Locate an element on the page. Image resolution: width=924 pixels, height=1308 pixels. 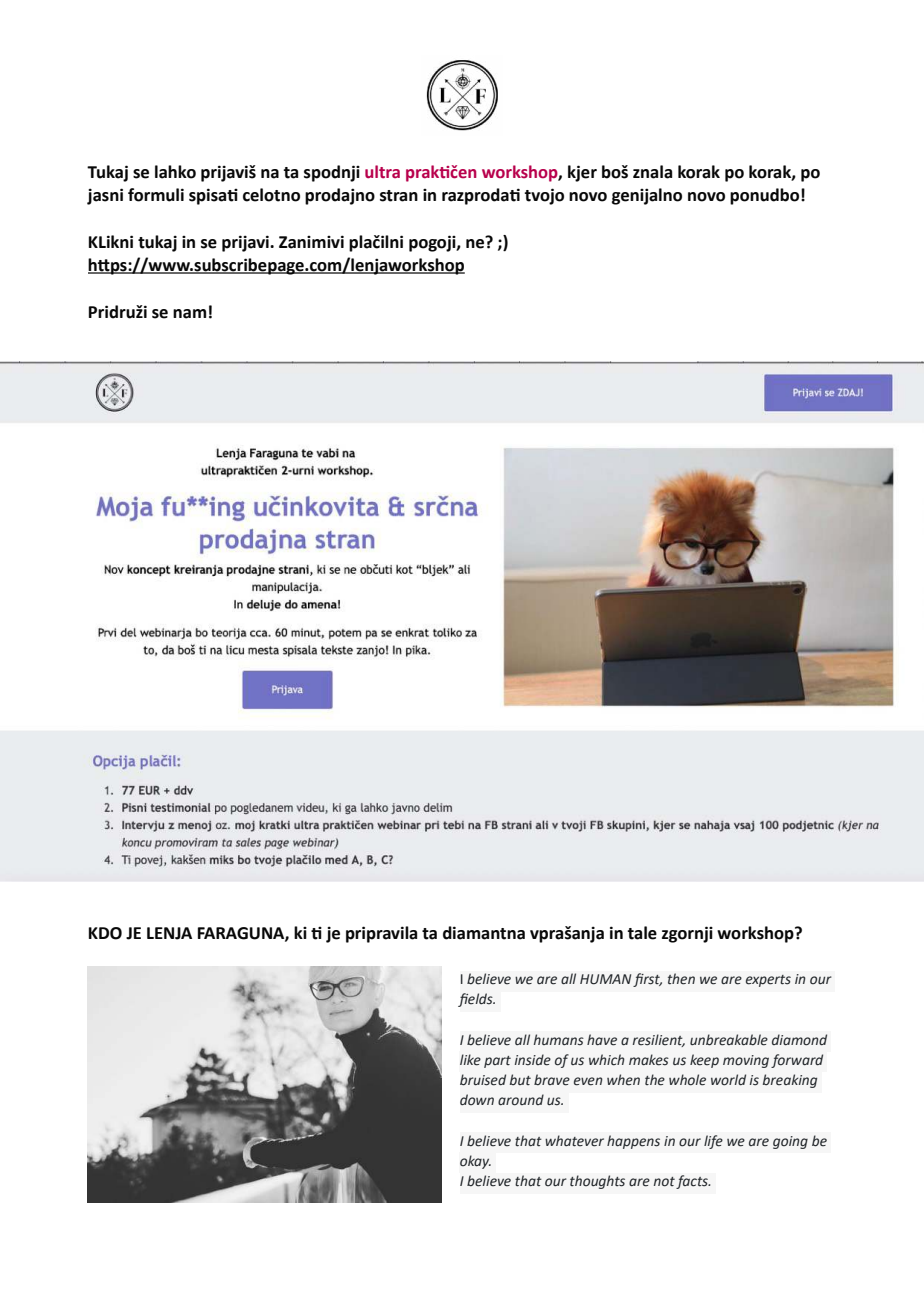
inside is located at coordinates (533, 1060).
